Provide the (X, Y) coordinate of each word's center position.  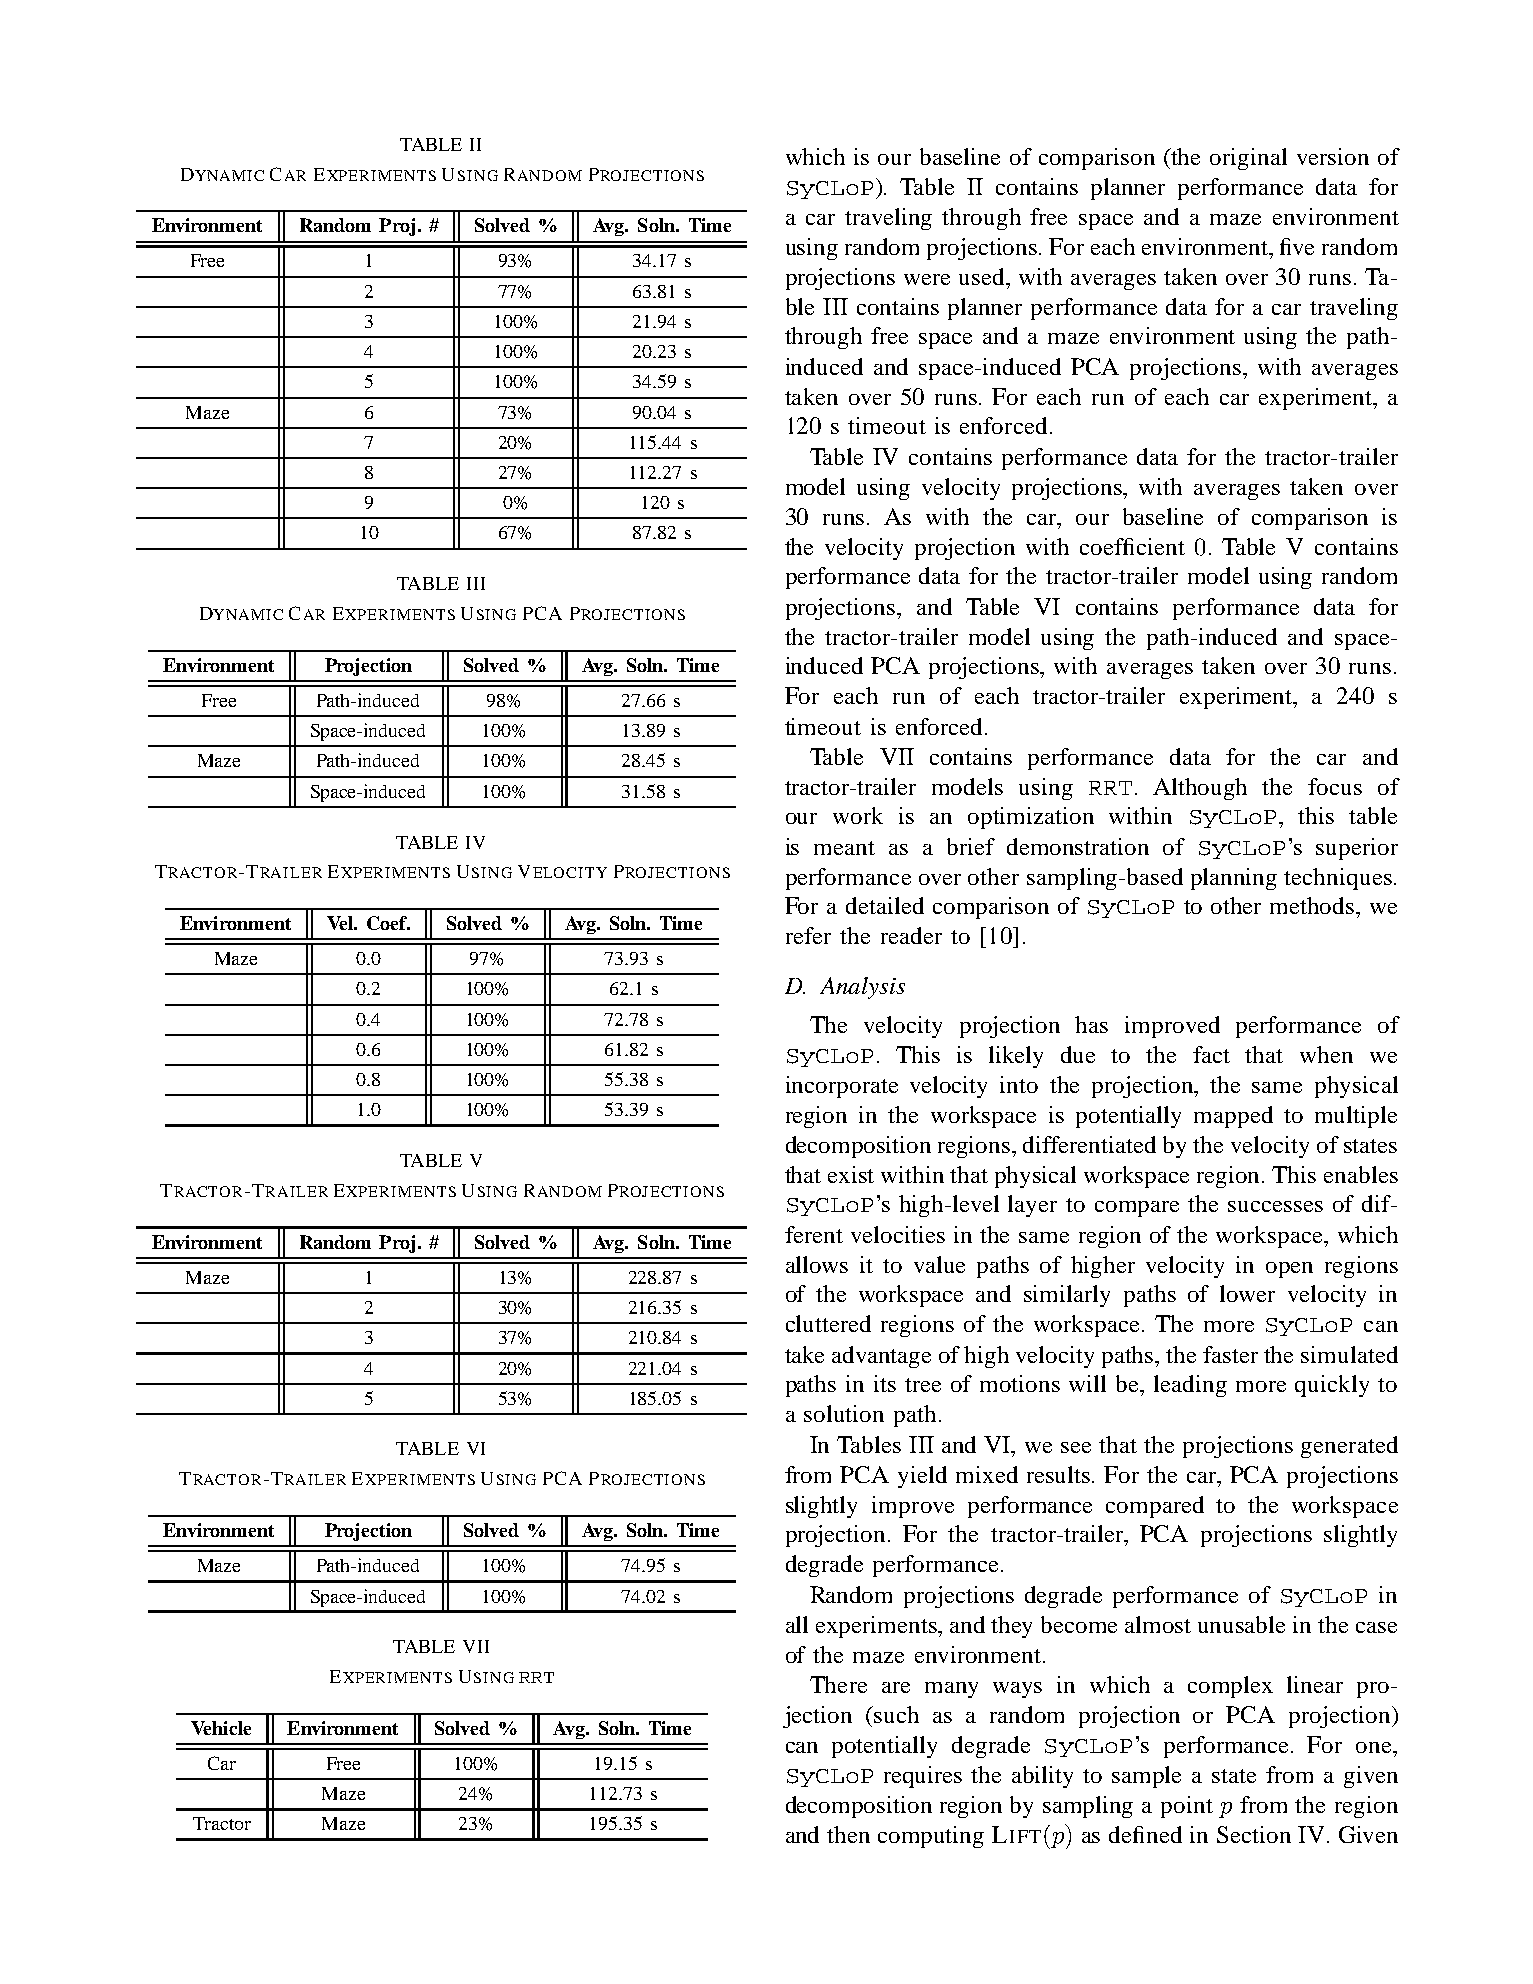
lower (1247, 1293)
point (1187, 1807)
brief (971, 846)
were (927, 279)
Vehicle (221, 1728)
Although (1200, 789)
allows (817, 1264)
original (1248, 159)
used (983, 276)
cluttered (828, 1323)
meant (844, 848)
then (848, 1834)
